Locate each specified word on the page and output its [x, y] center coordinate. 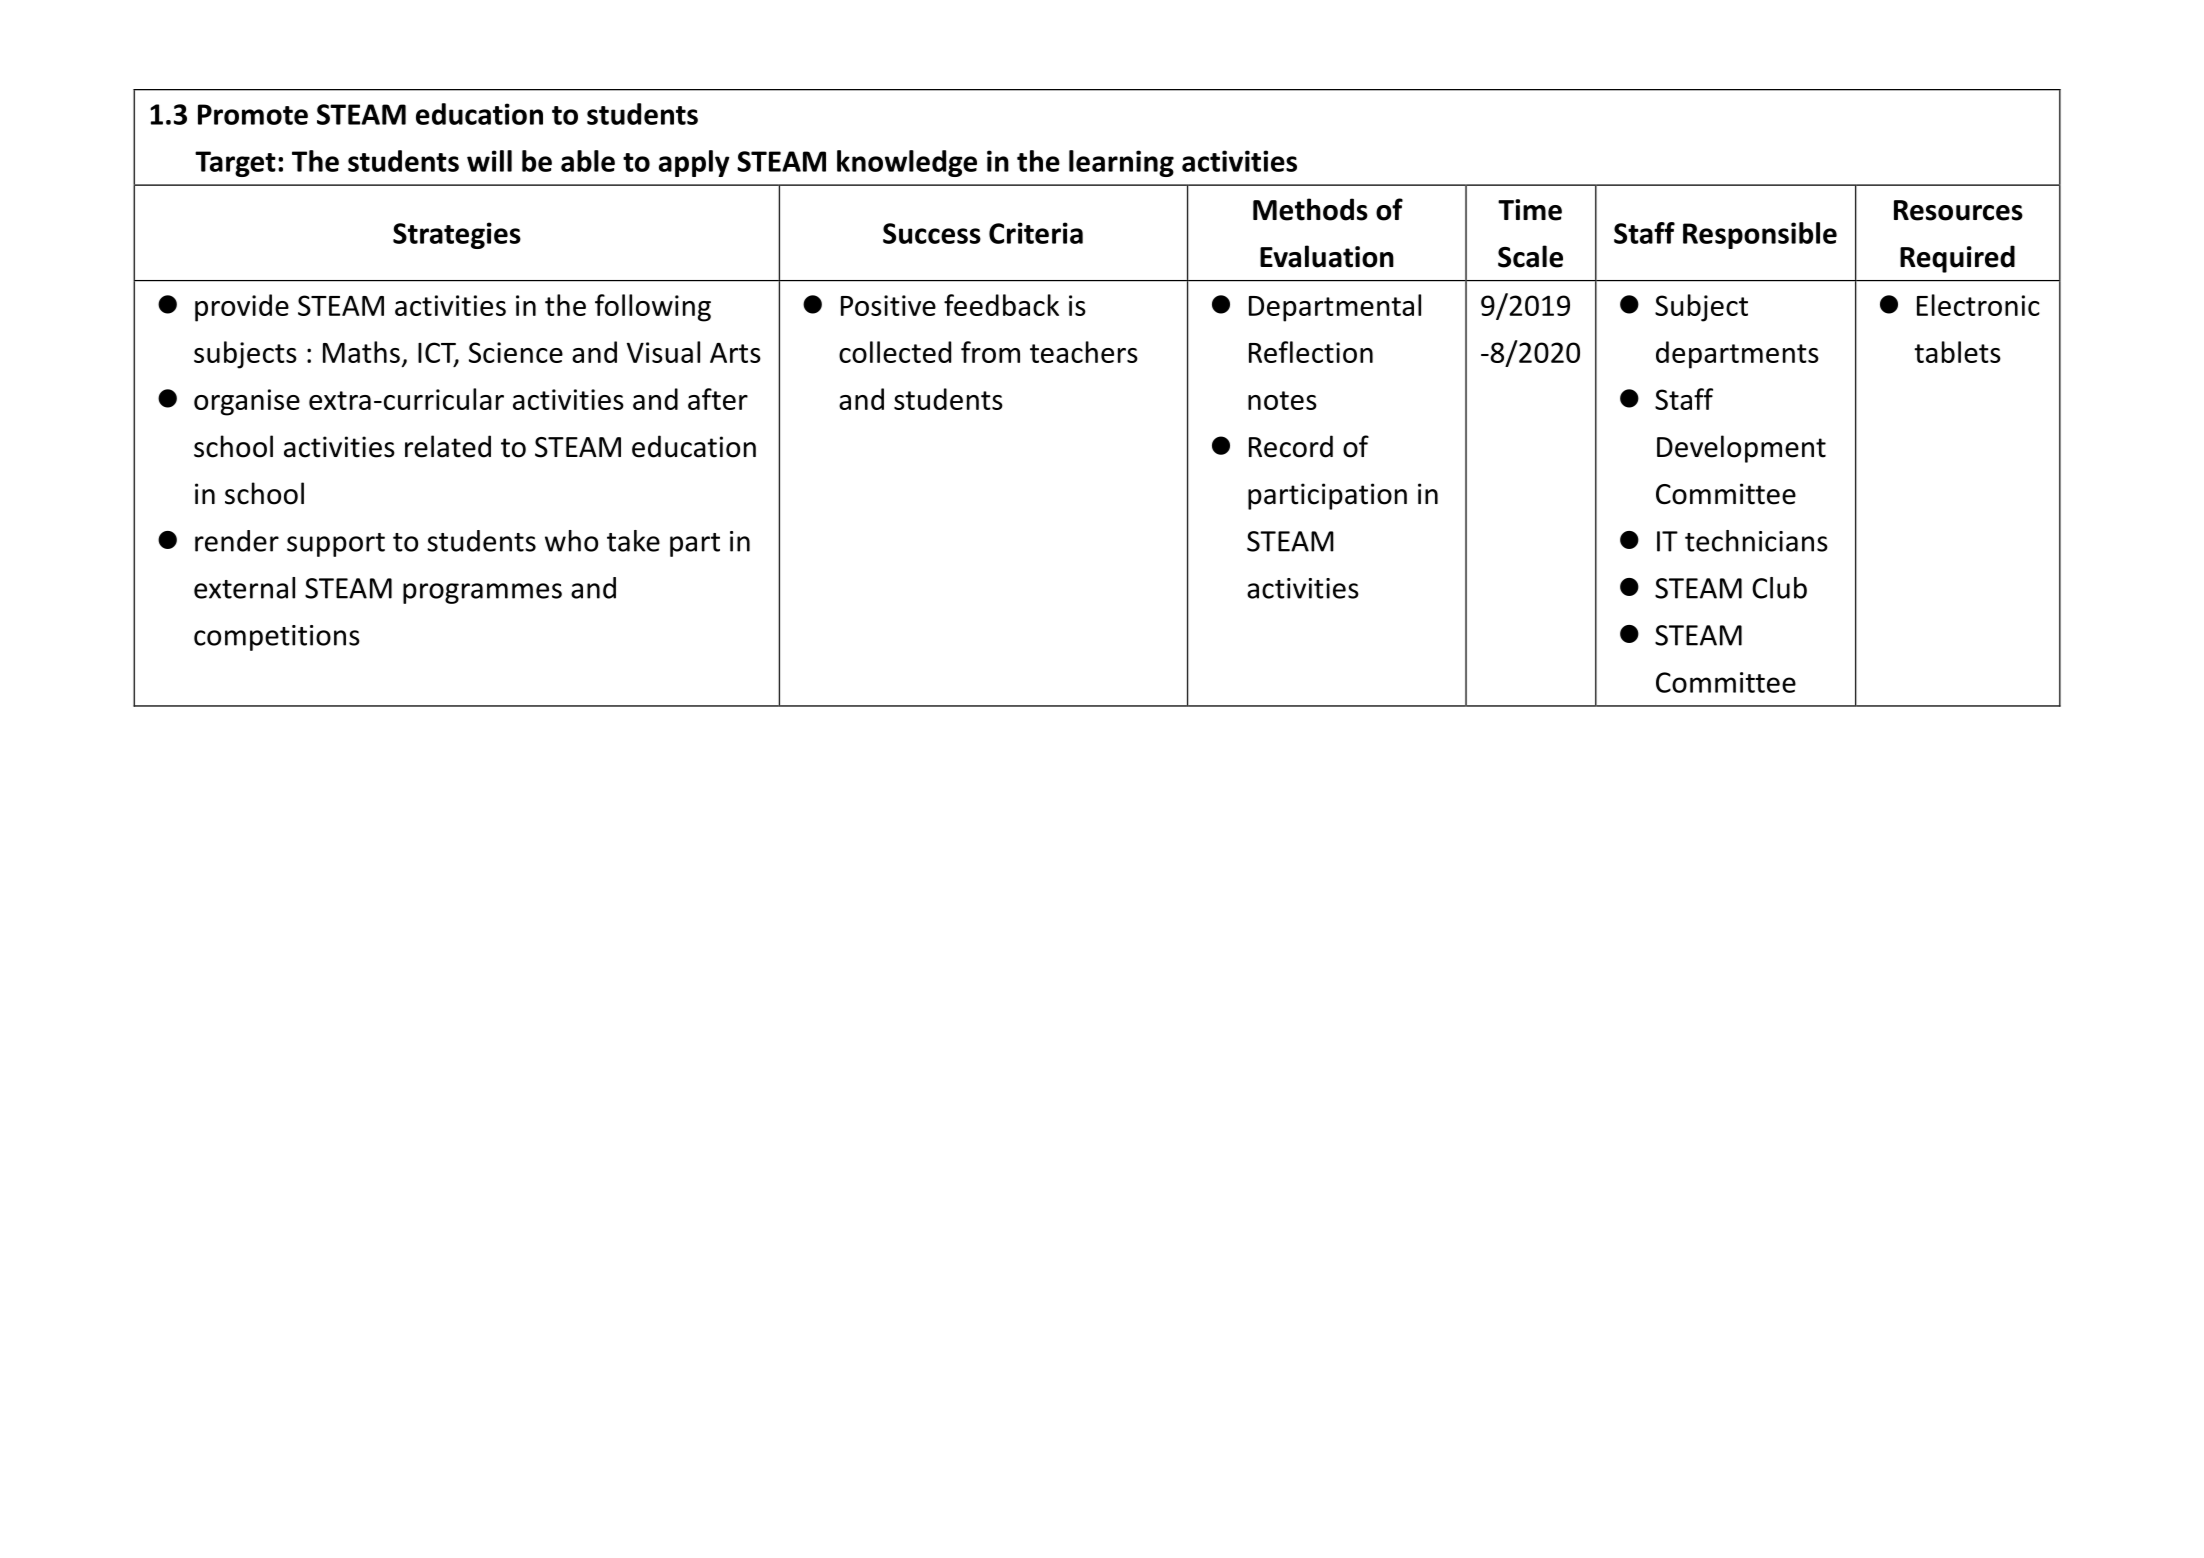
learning [1121, 163]
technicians [1756, 541]
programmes [482, 593]
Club [1779, 588]
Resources [1958, 210]
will [489, 161]
